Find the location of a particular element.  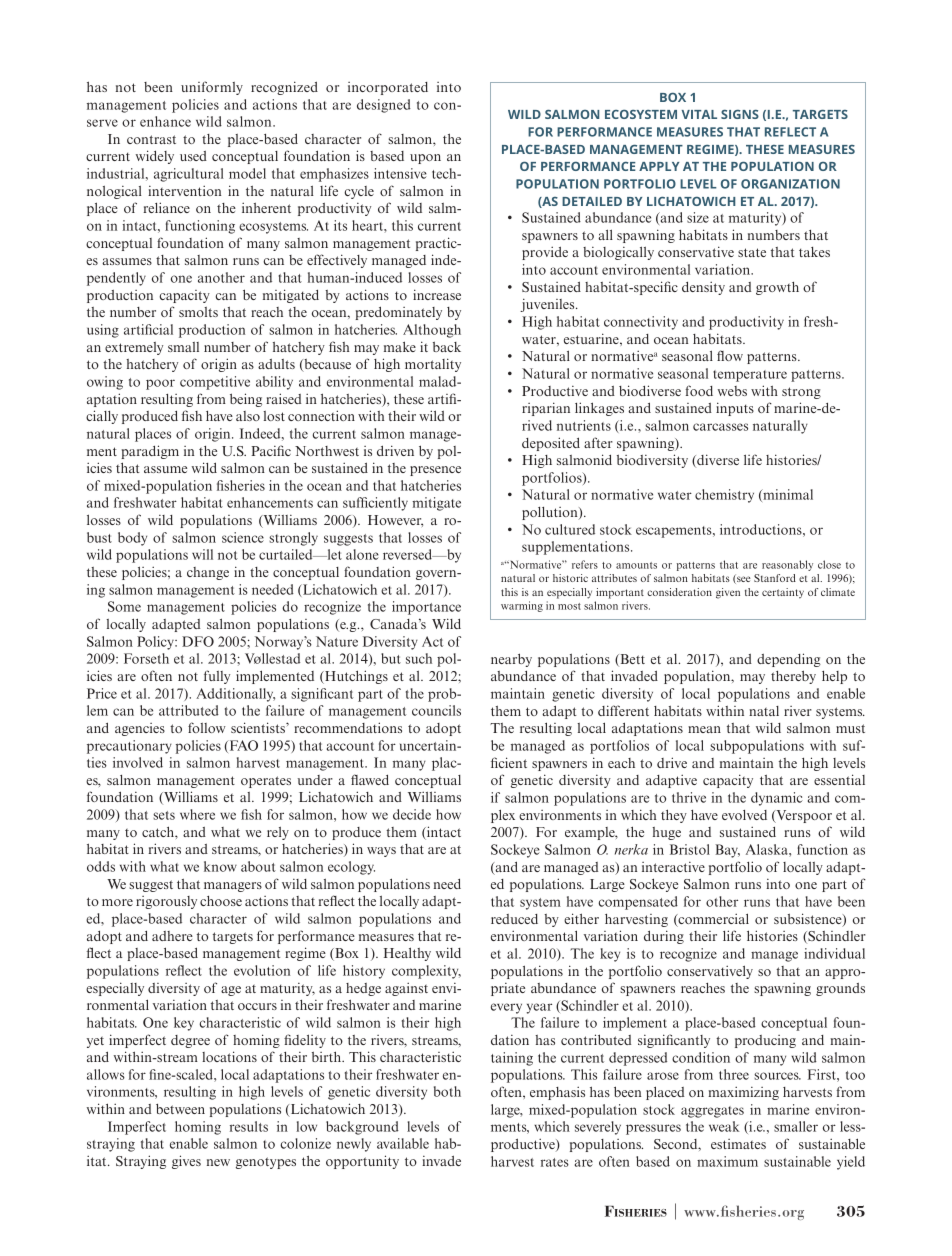

warming is located at coordinates (522, 606).
